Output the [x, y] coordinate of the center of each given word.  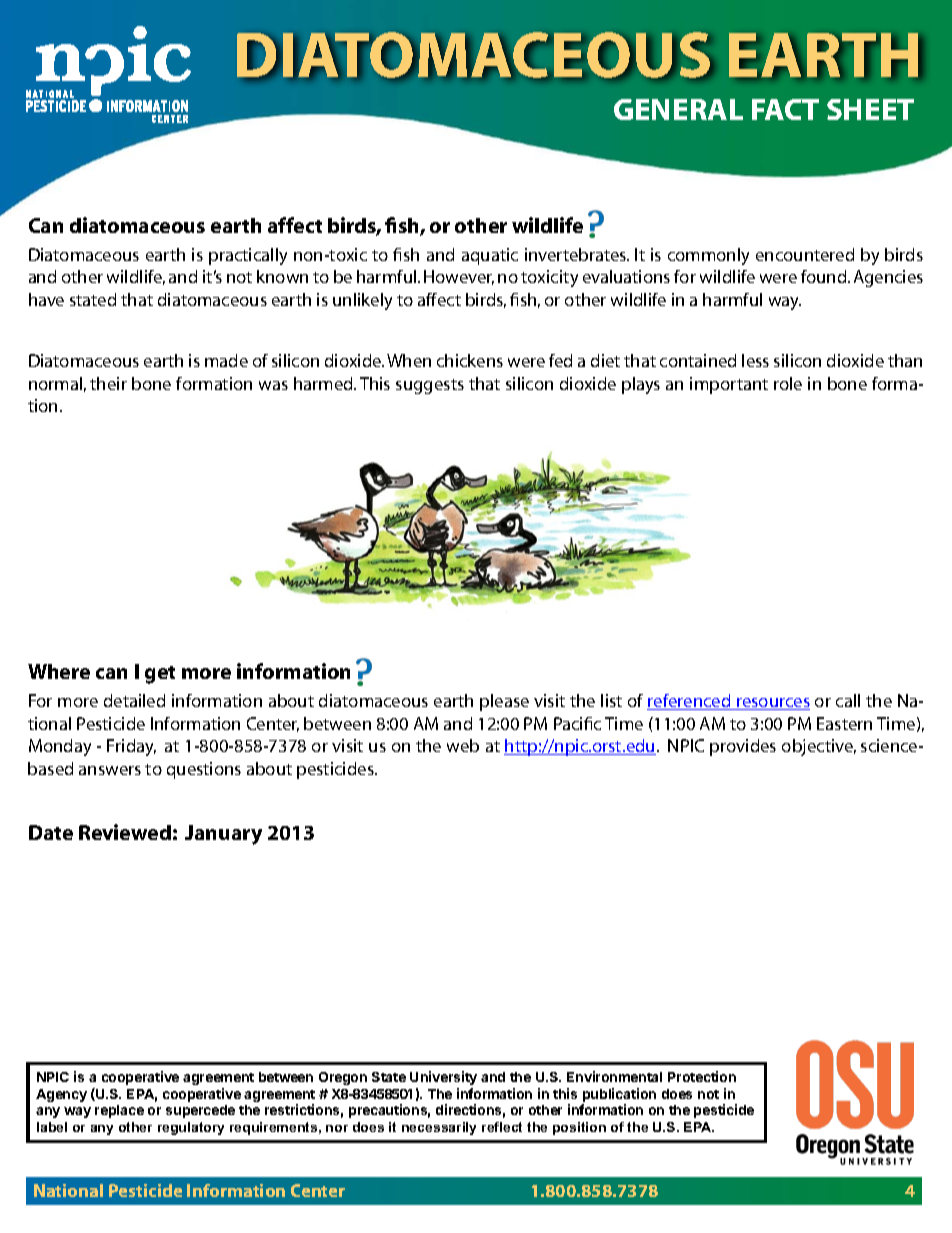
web [463, 745]
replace [119, 1111]
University [443, 1078]
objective [819, 747]
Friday [131, 747]
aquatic [490, 256]
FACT [785, 109]
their [108, 383]
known [282, 276]
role [788, 383]
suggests [430, 386]
